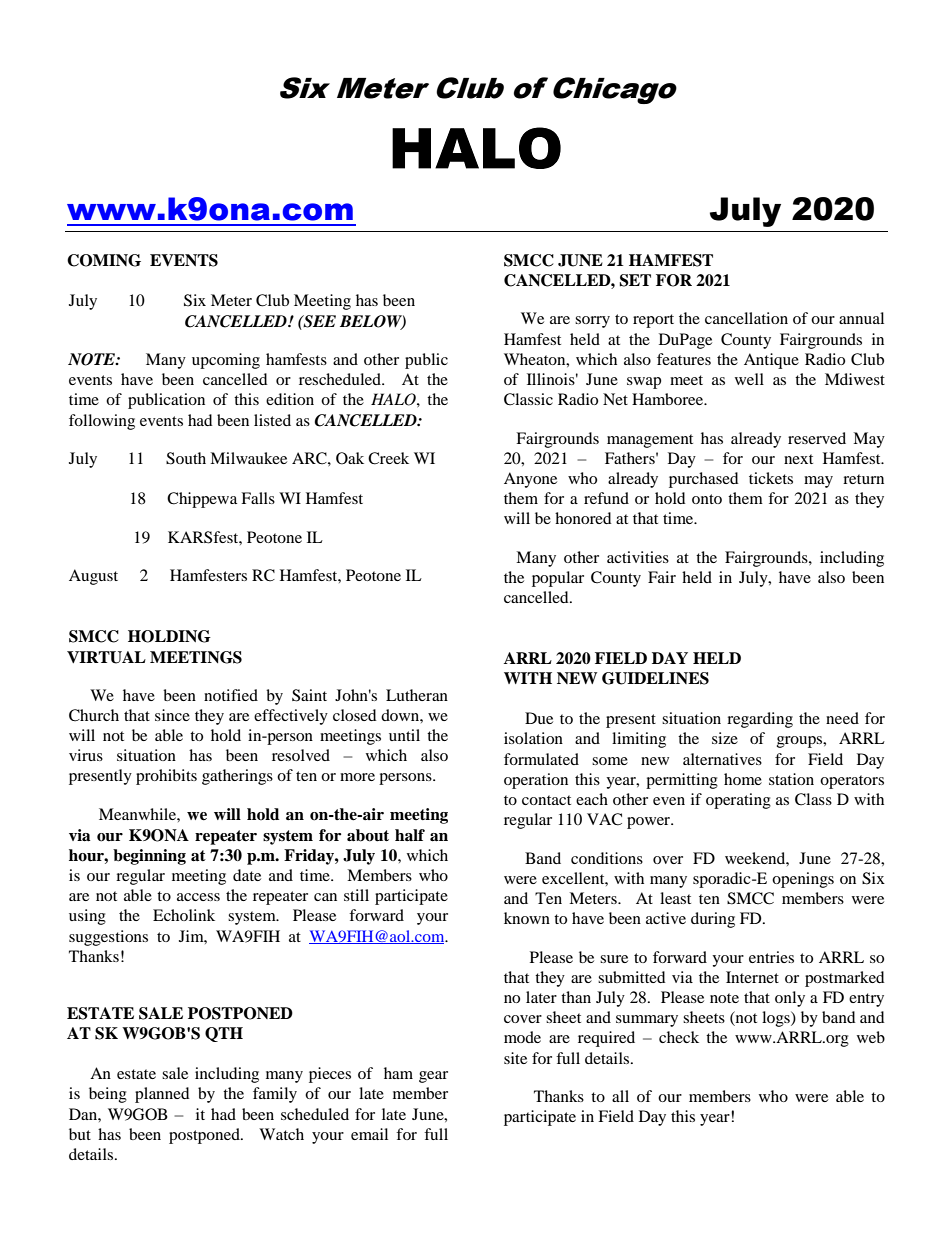 This image has width=952, height=1233. What do you see at coordinates (410, 835) in the image?
I see `half` at bounding box center [410, 835].
